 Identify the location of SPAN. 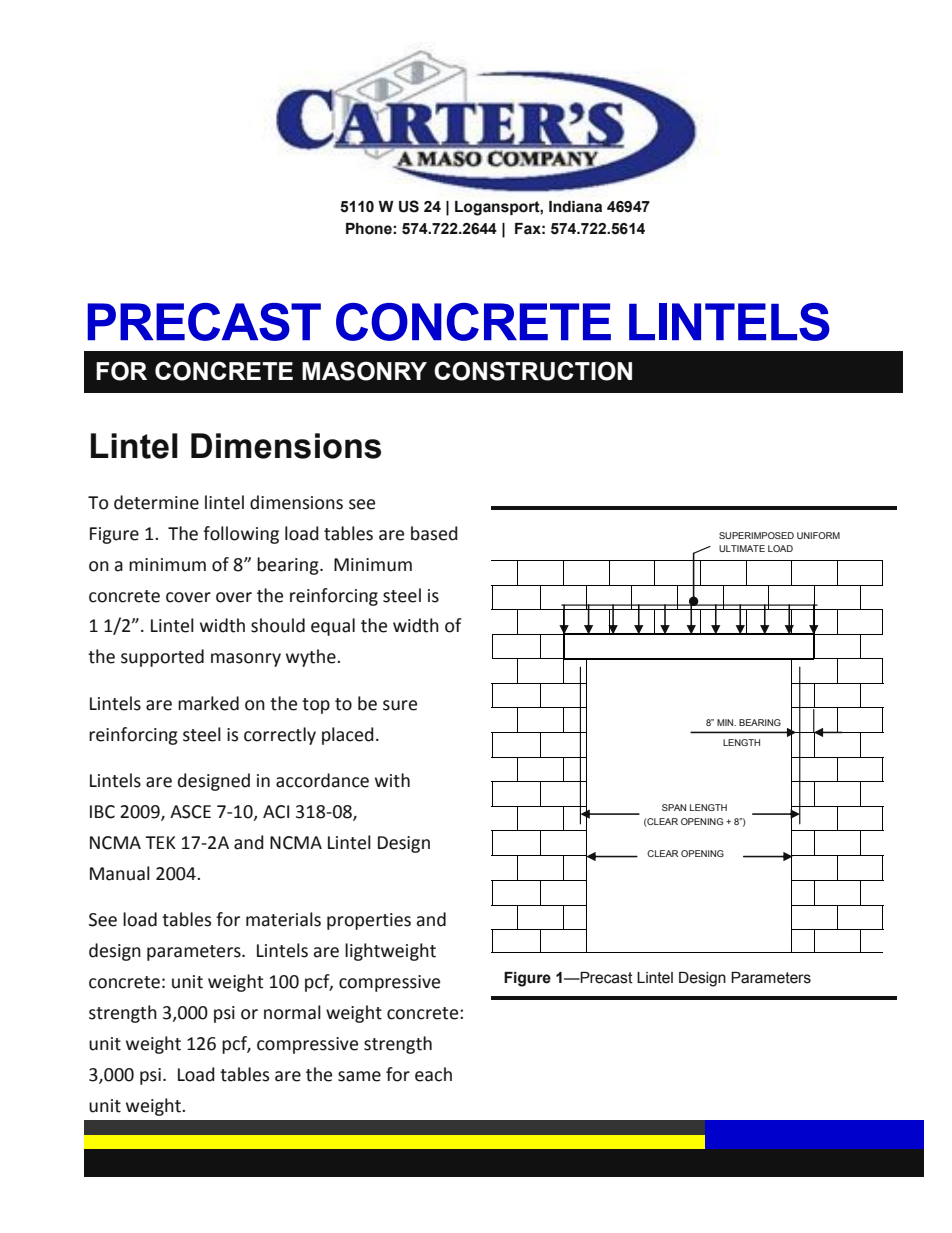
(674, 807).
